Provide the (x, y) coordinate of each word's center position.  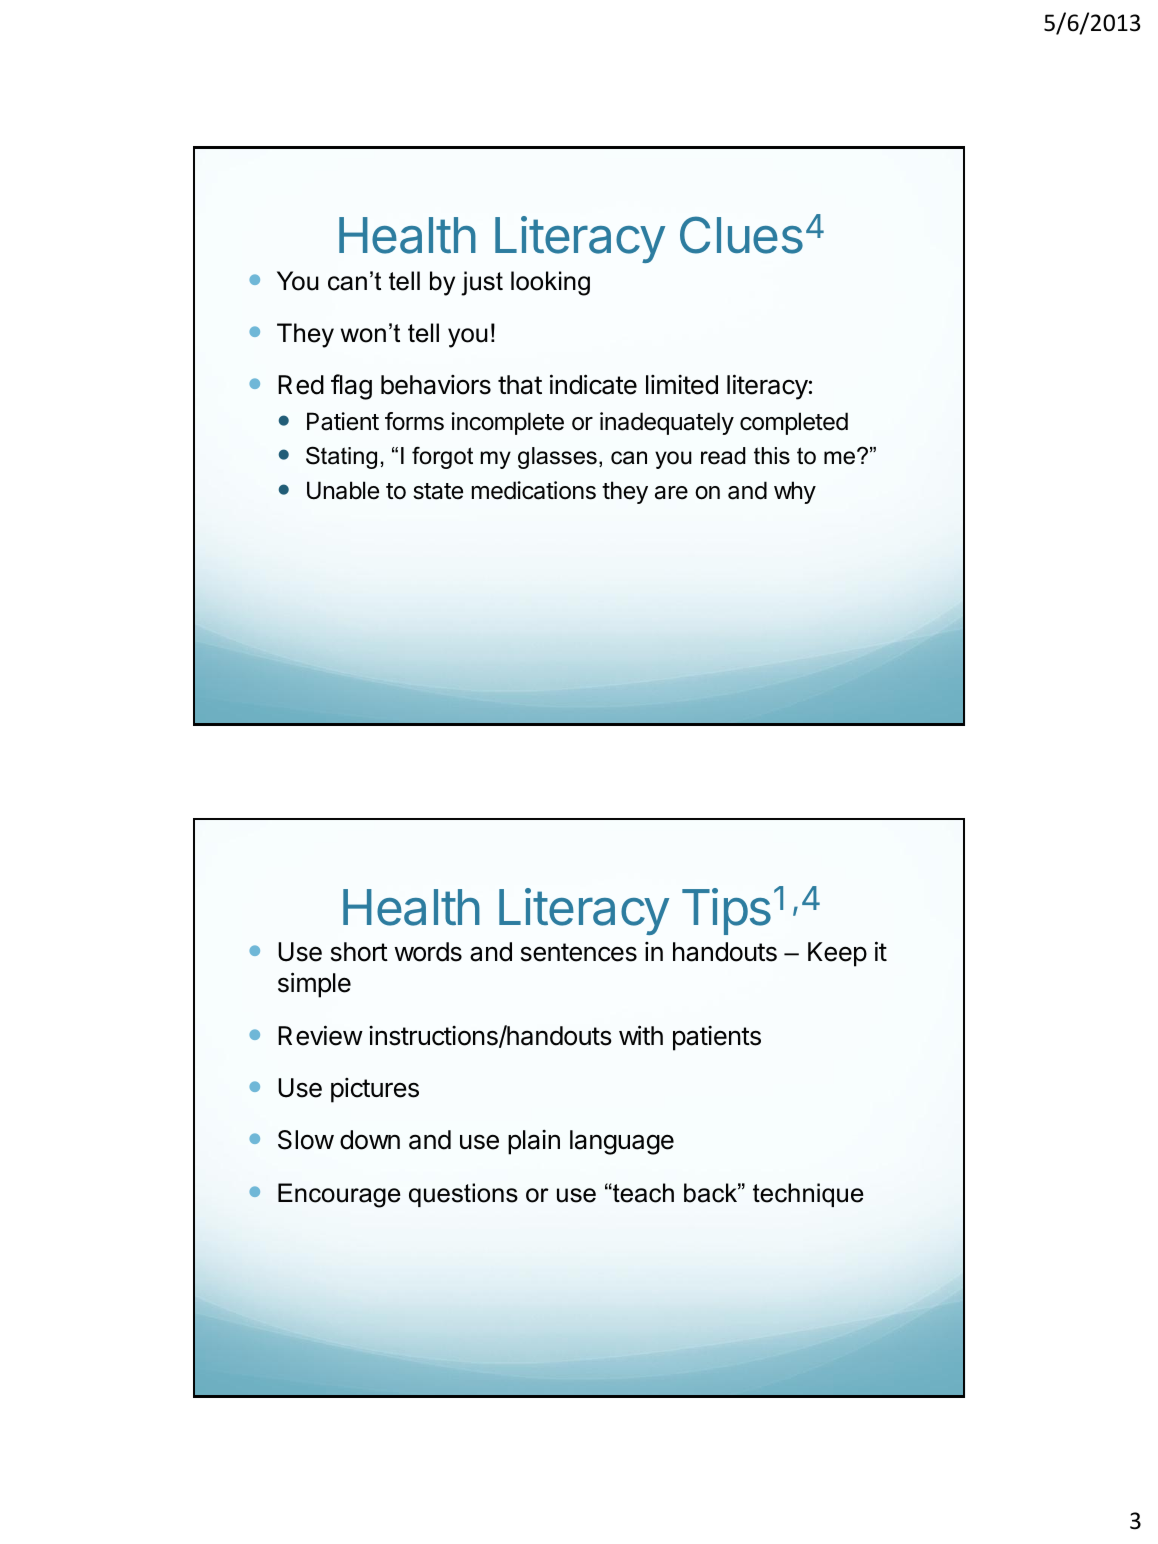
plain (534, 1142)
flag (351, 387)
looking (550, 283)
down (370, 1140)
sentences (579, 952)
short (359, 952)
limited (682, 385)
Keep (837, 954)
